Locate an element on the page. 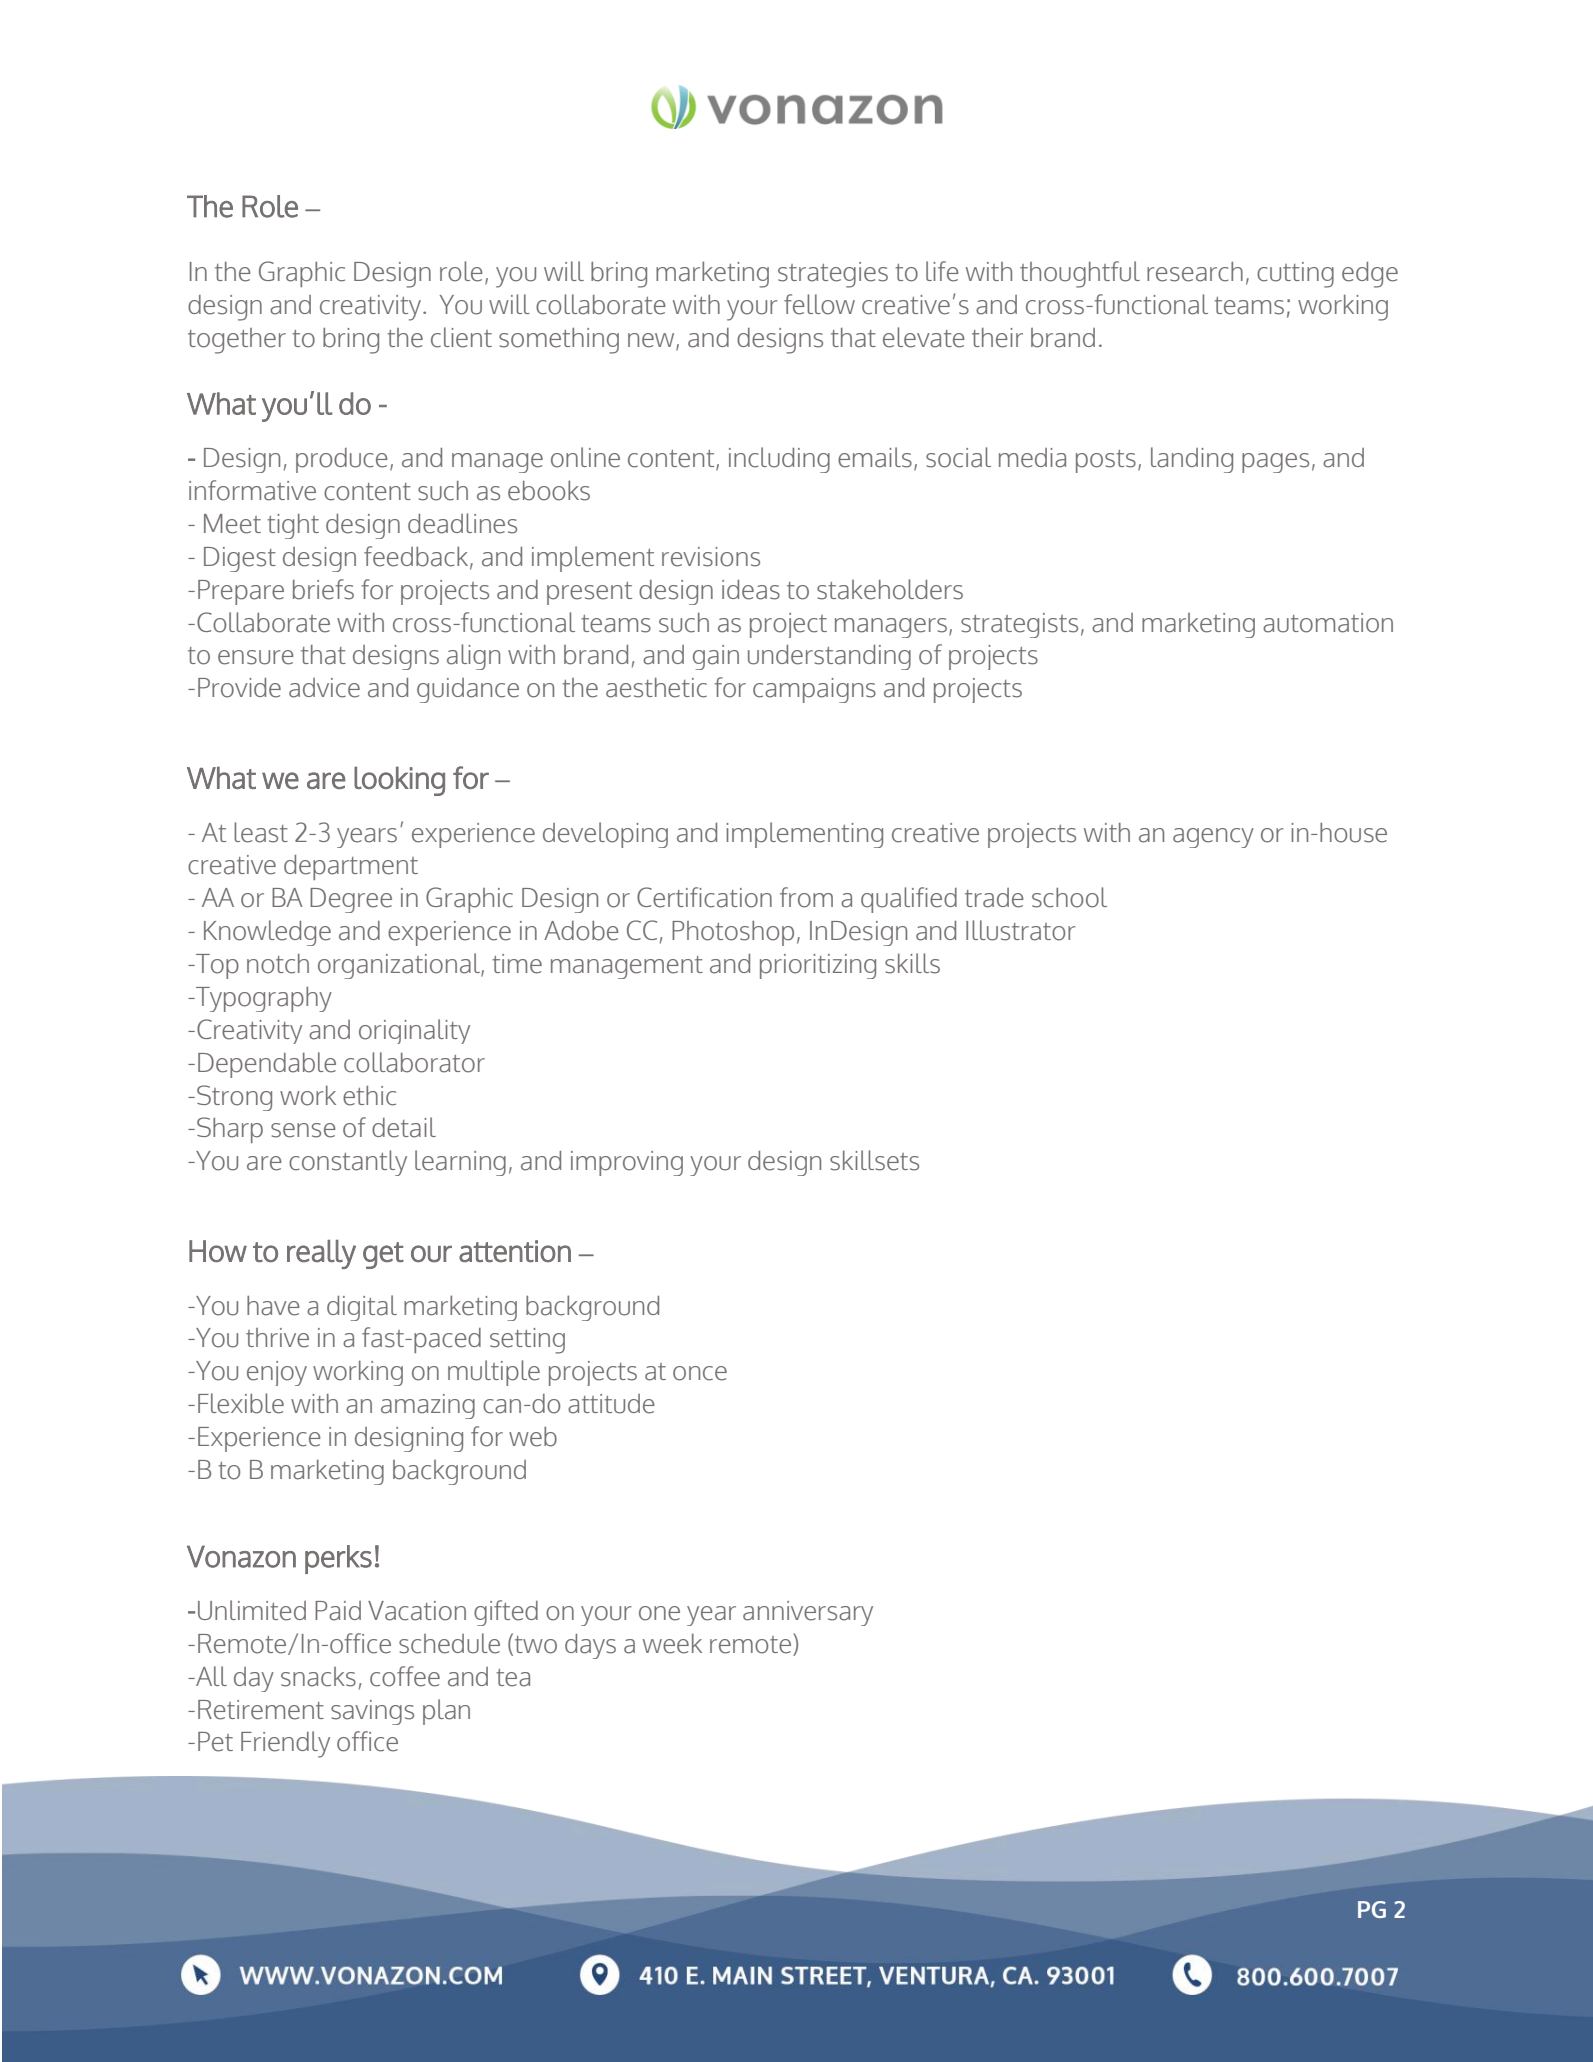 The image size is (1593, 2062). digital is located at coordinates (362, 1308).
